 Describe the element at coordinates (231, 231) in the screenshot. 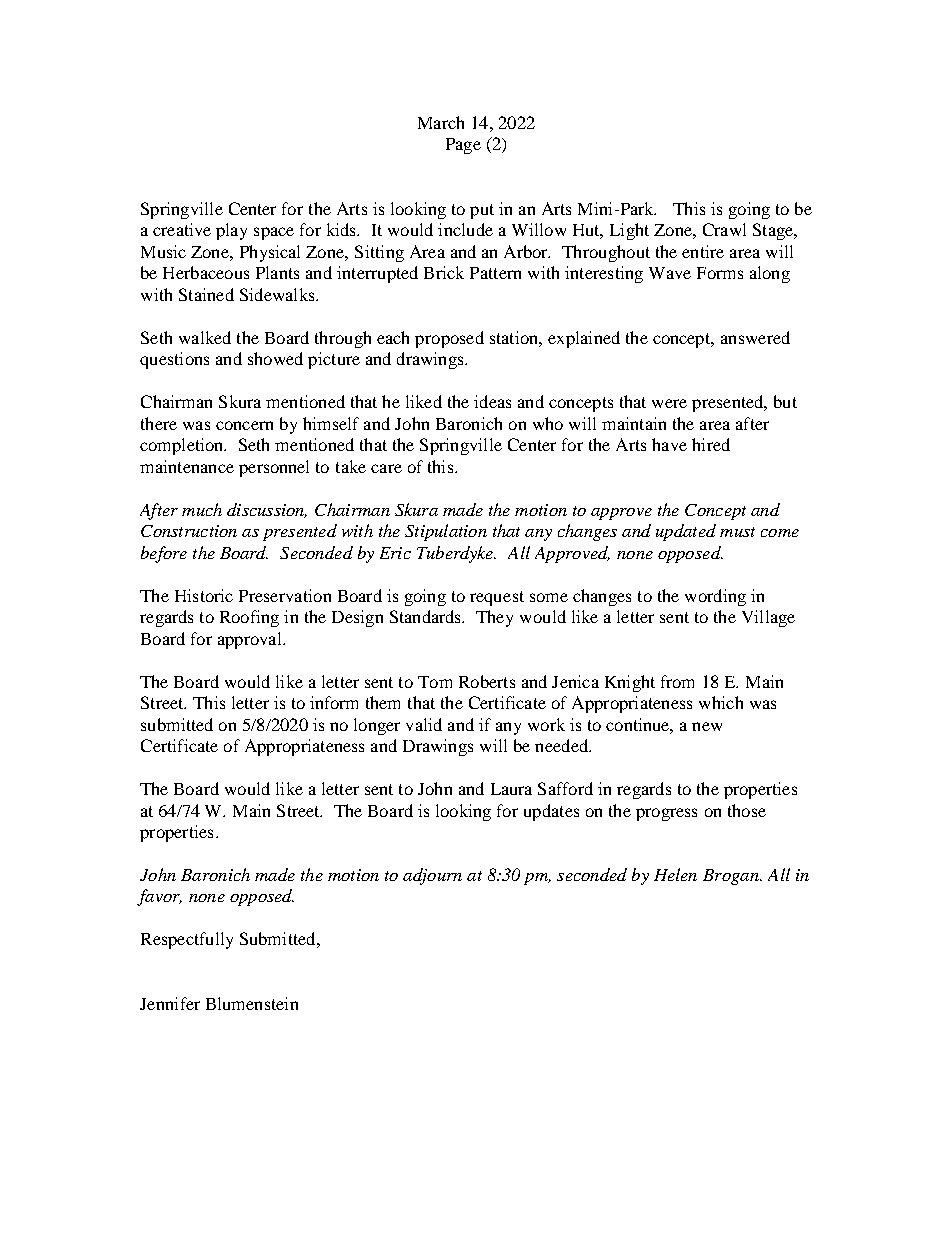

I see `play` at that location.
